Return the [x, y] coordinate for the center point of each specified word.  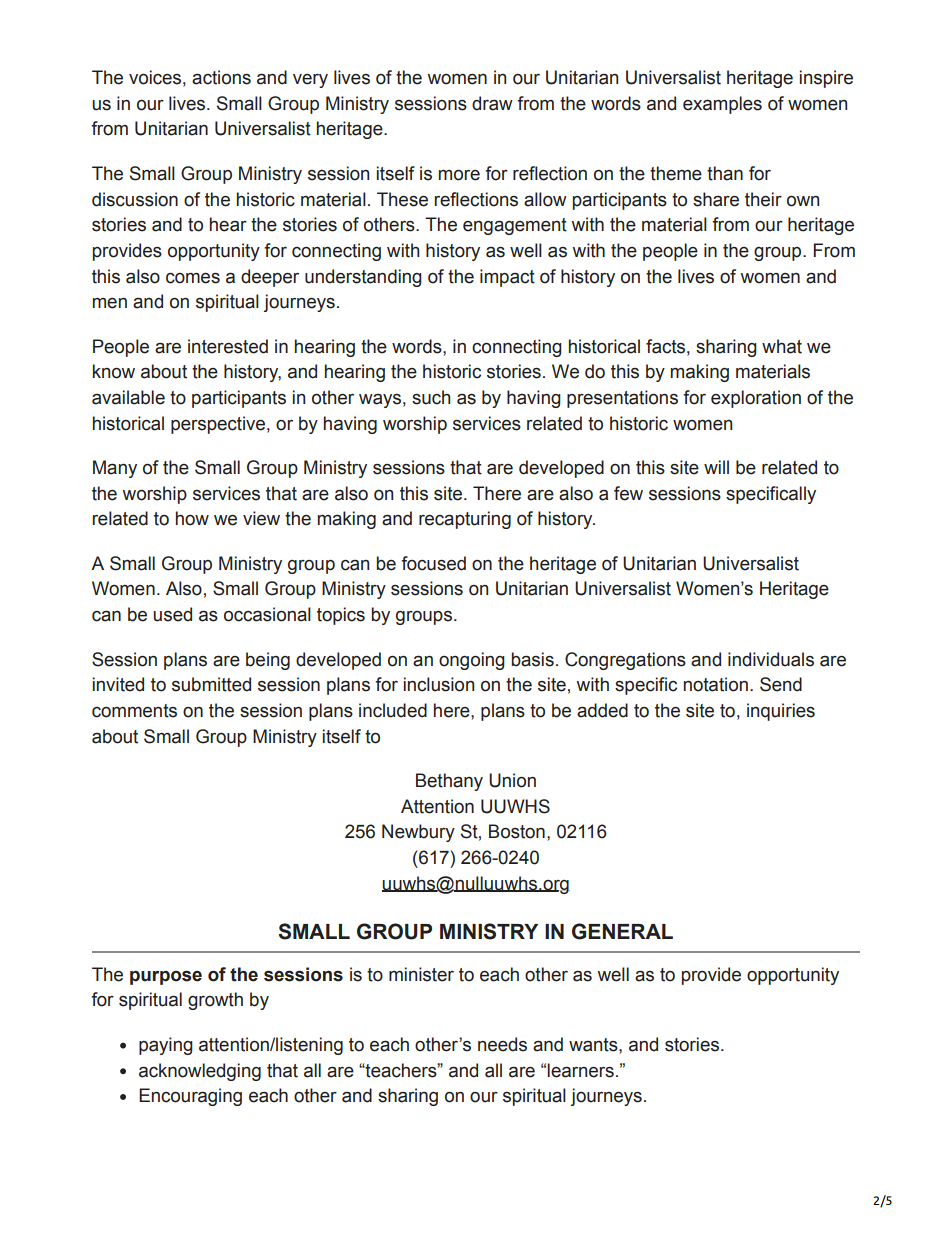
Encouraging [190, 1097]
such [431, 397]
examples [722, 105]
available [128, 397]
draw [492, 103]
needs [502, 1044]
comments [134, 711]
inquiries [781, 712]
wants [594, 1045]
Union [512, 780]
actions [221, 77]
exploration [756, 399]
